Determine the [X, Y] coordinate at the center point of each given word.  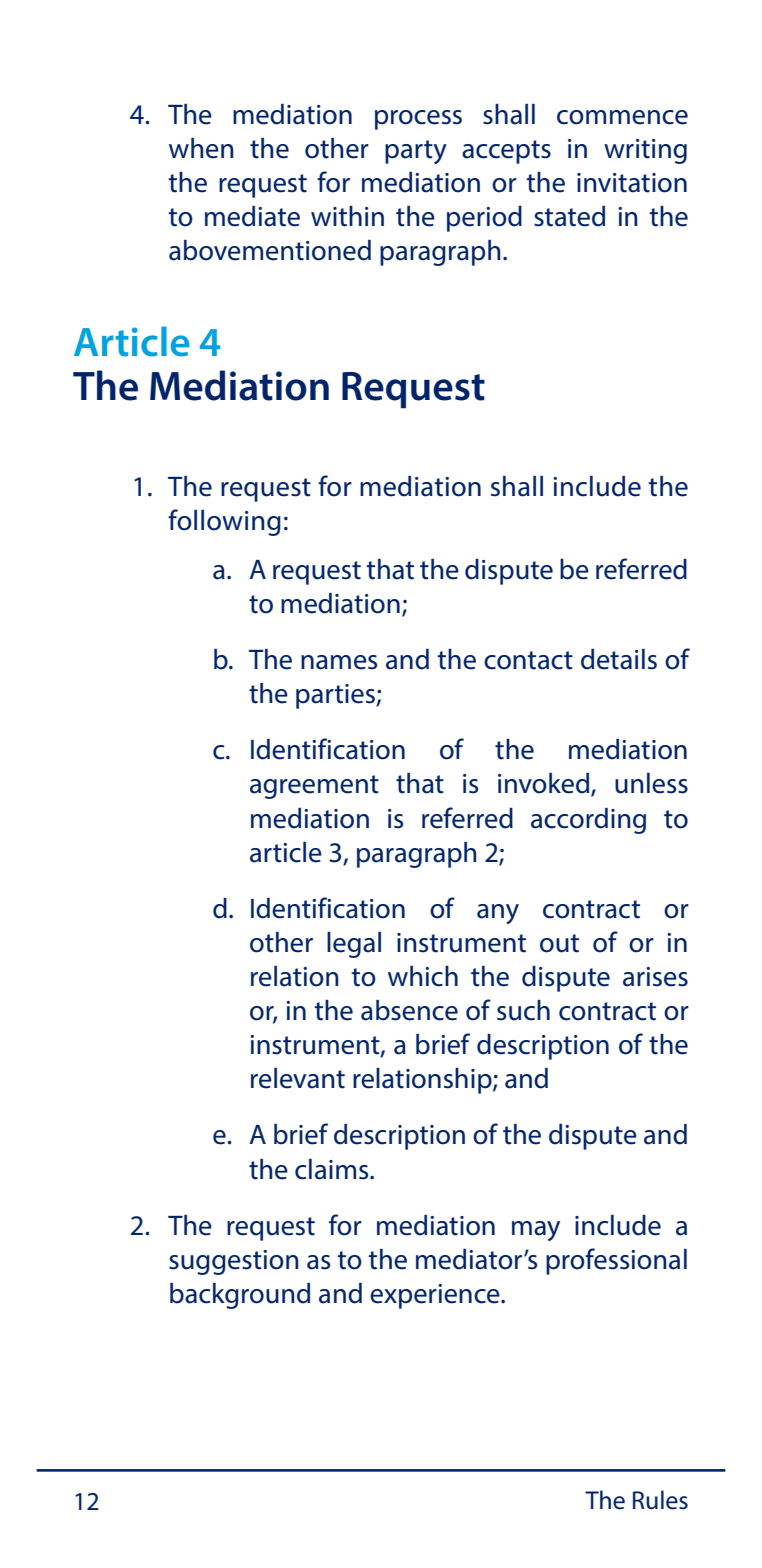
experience [436, 1296]
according [588, 821]
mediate [252, 216]
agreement [314, 787]
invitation [632, 183]
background [240, 1296]
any [498, 914]
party [416, 152]
